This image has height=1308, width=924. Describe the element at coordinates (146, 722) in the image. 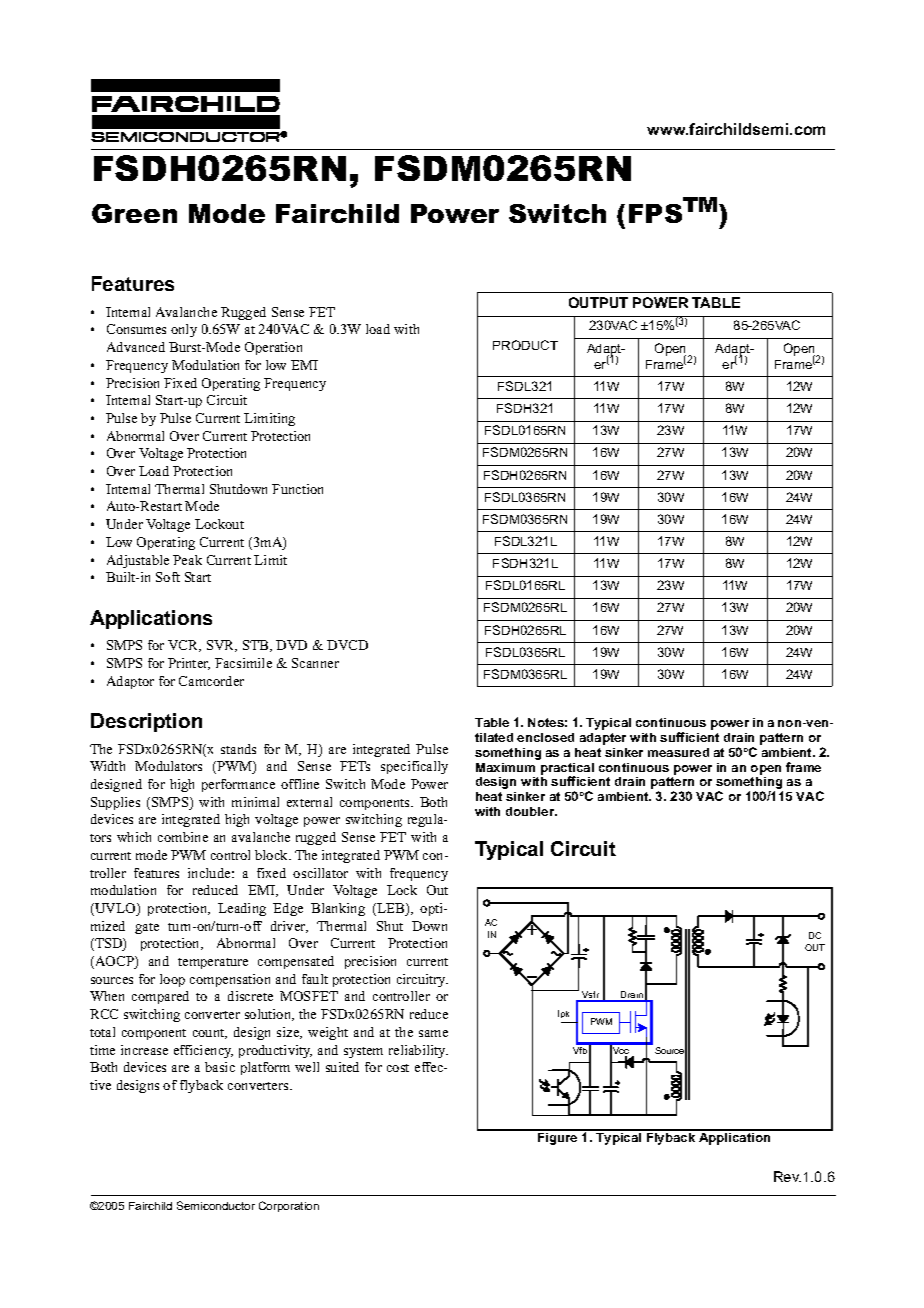

I see `Description` at that location.
